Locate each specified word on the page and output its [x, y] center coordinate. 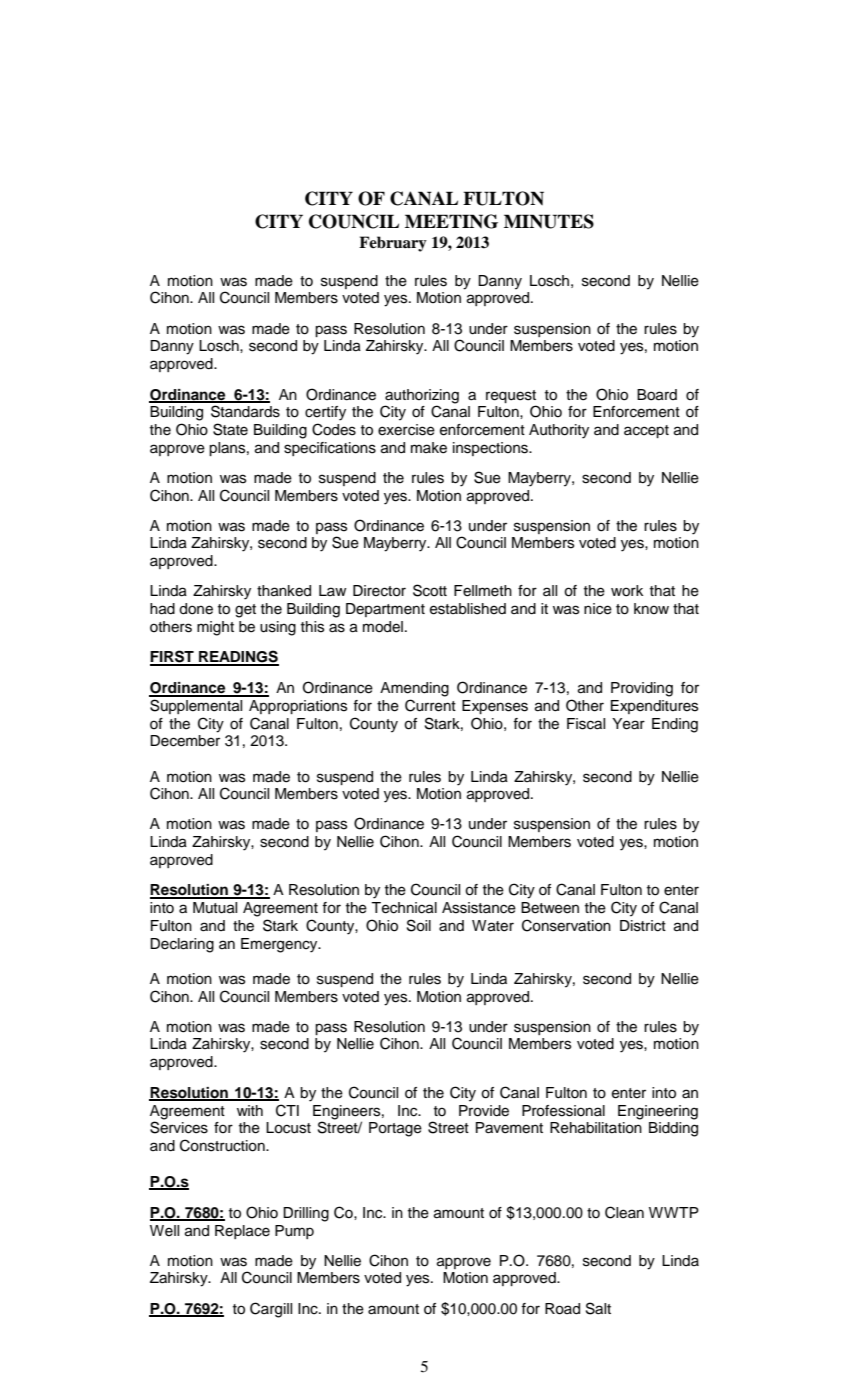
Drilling [306, 1214]
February [393, 244]
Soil [419, 925]
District [643, 926]
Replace [242, 1232]
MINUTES [549, 221]
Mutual [215, 908]
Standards [245, 411]
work [627, 591]
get [245, 611]
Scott [430, 590]
